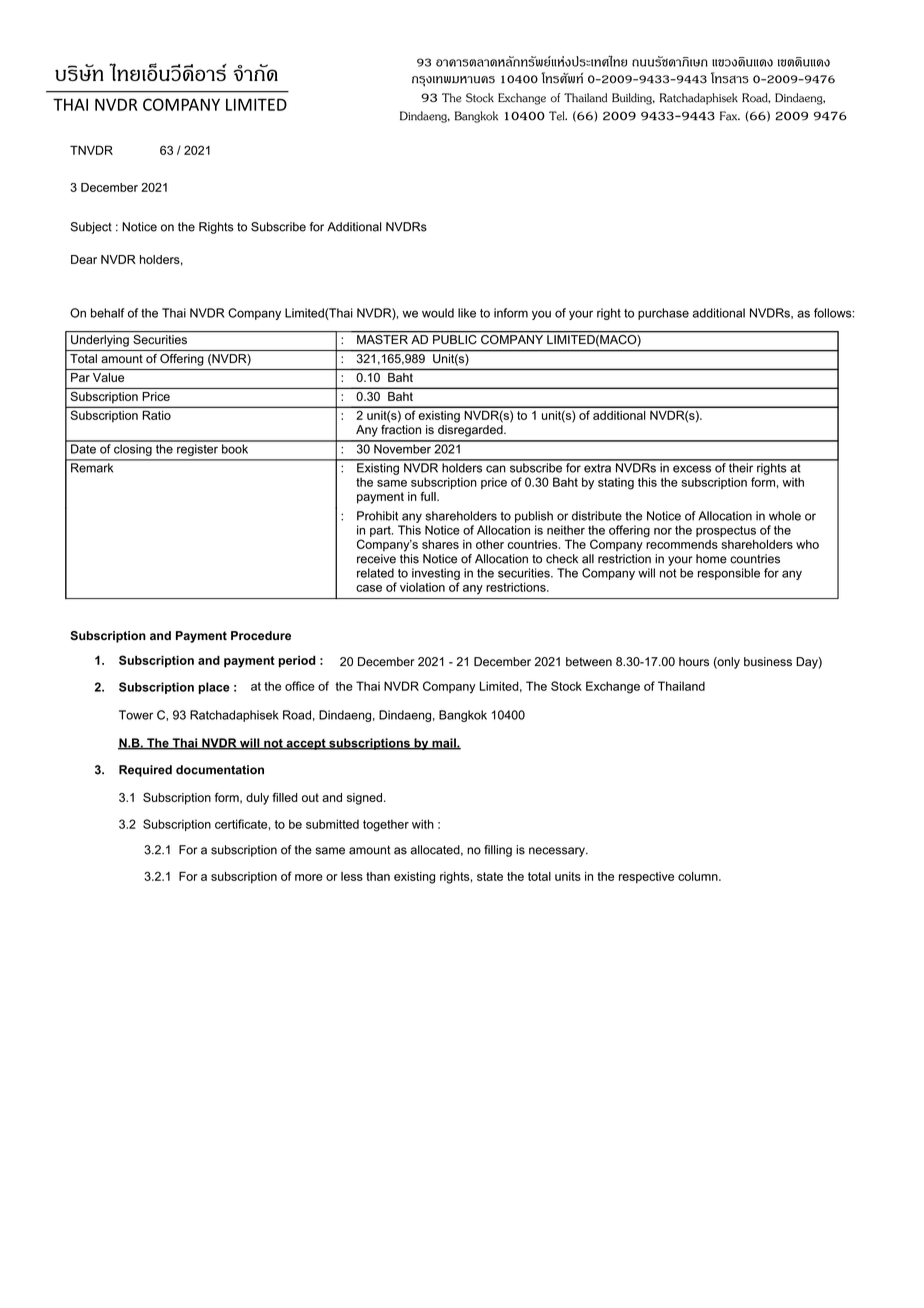 Image resolution: width=924 pixels, height=1308 pixels. Describe the element at coordinates (261, 635) in the page. I see `Procedure` at that location.
